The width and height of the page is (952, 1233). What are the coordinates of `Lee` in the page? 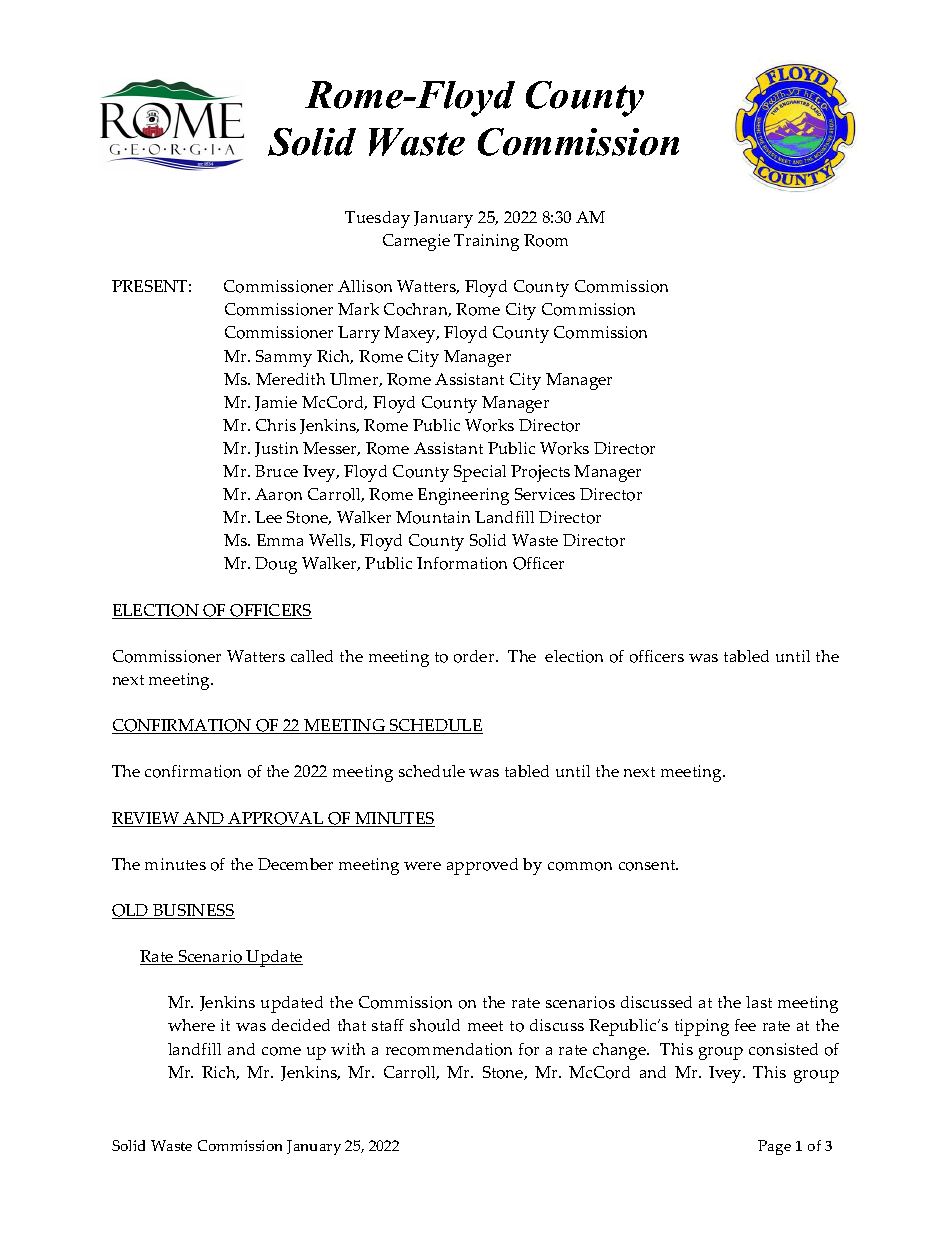 It's located at (268, 517).
